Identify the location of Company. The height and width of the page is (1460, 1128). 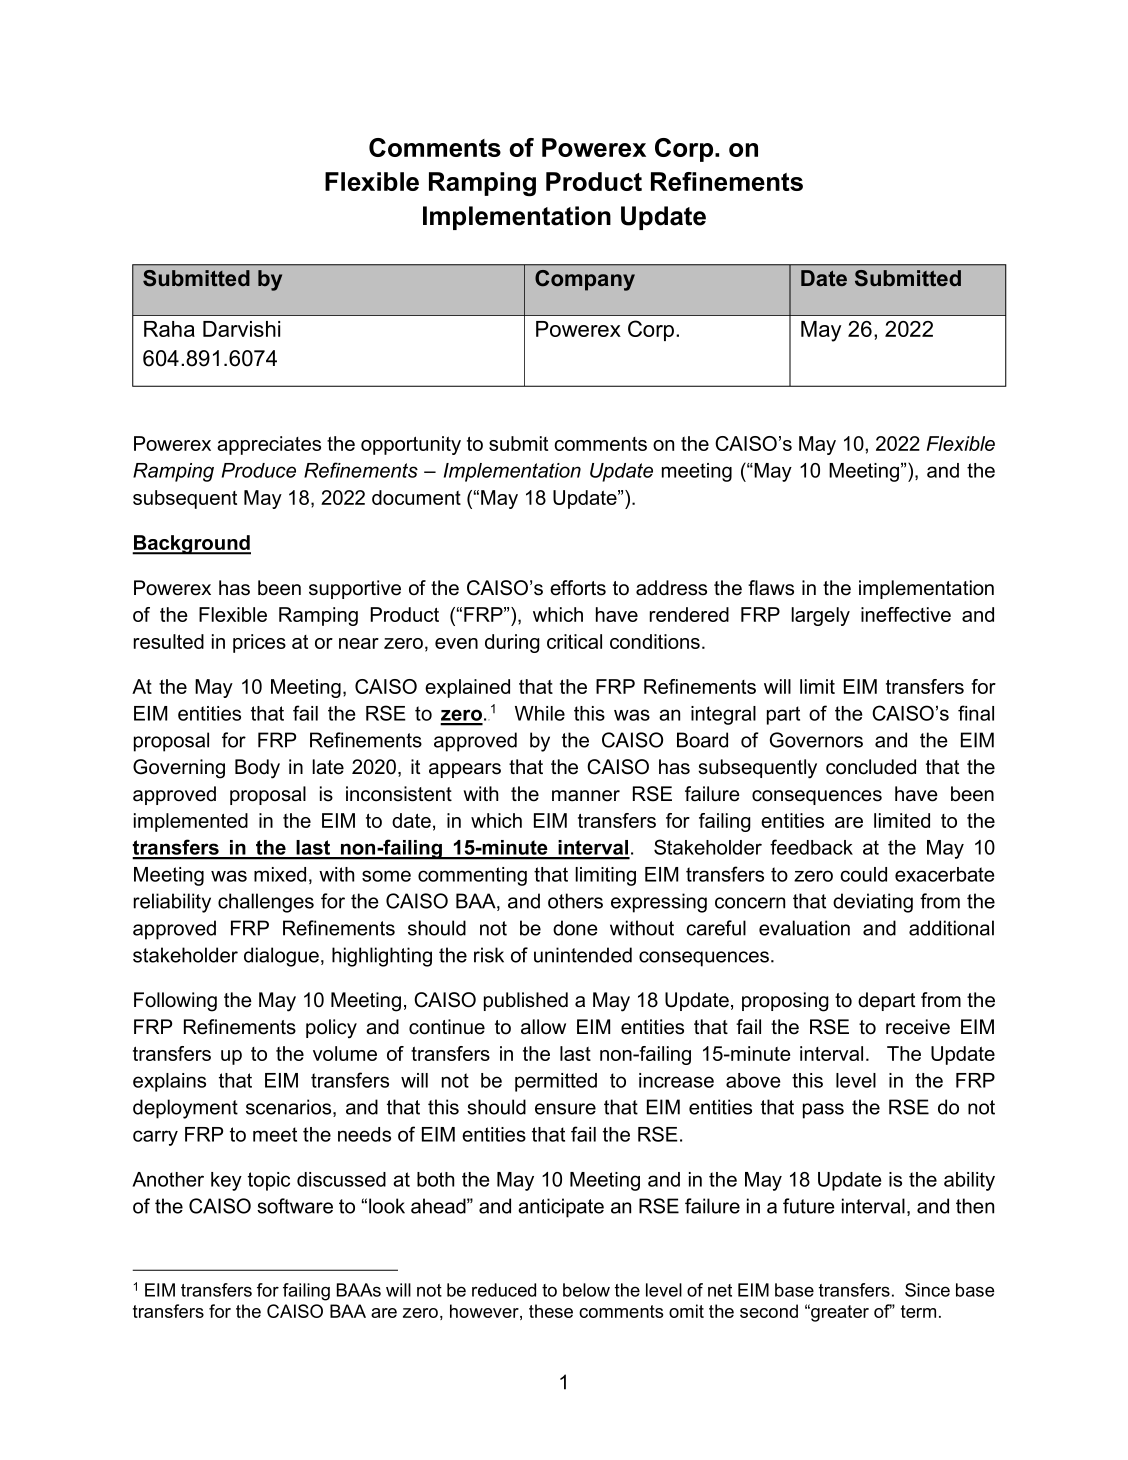
(585, 280).
